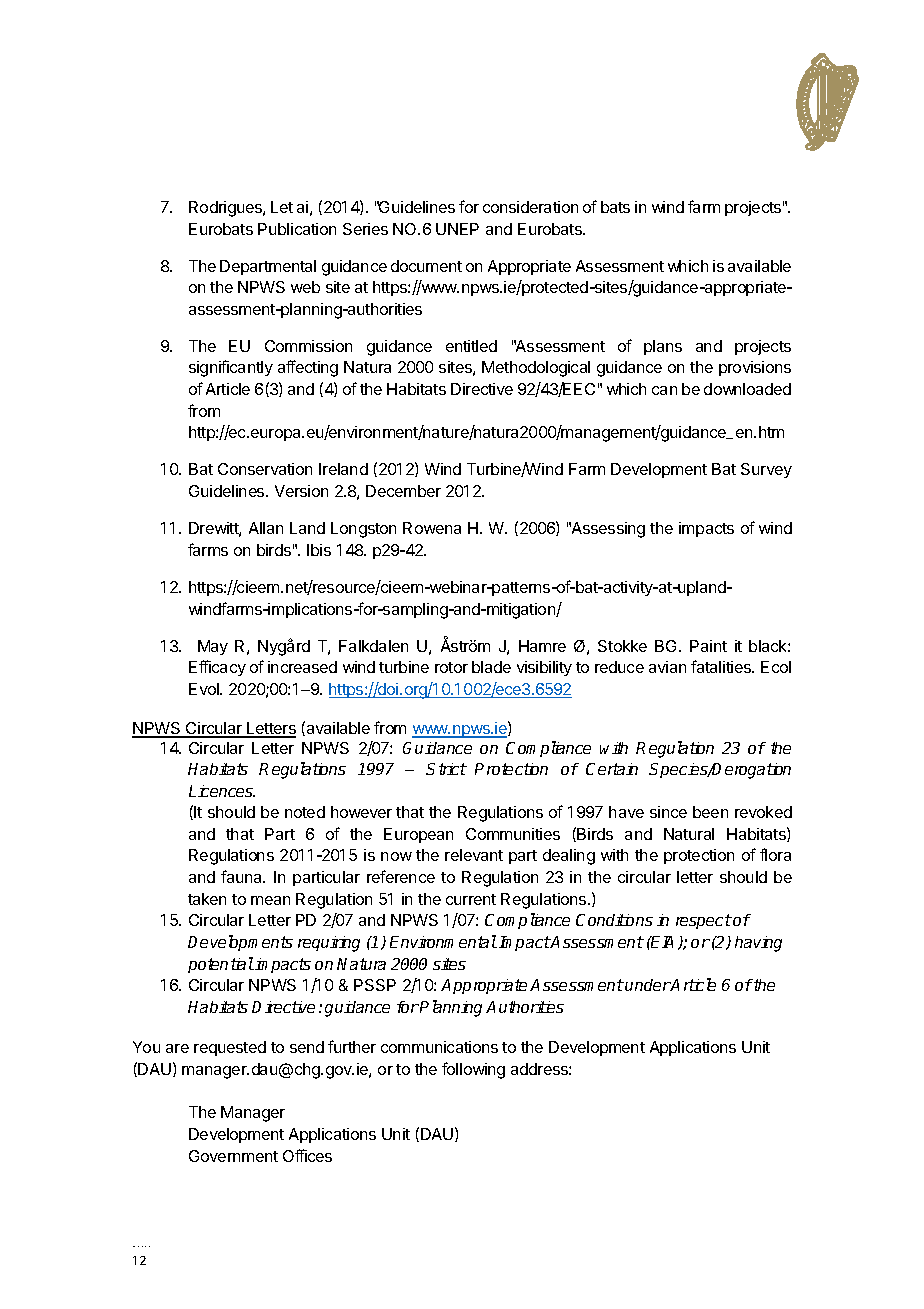 This image has width=924, height=1309. I want to click on Efficacy, so click(217, 668).
